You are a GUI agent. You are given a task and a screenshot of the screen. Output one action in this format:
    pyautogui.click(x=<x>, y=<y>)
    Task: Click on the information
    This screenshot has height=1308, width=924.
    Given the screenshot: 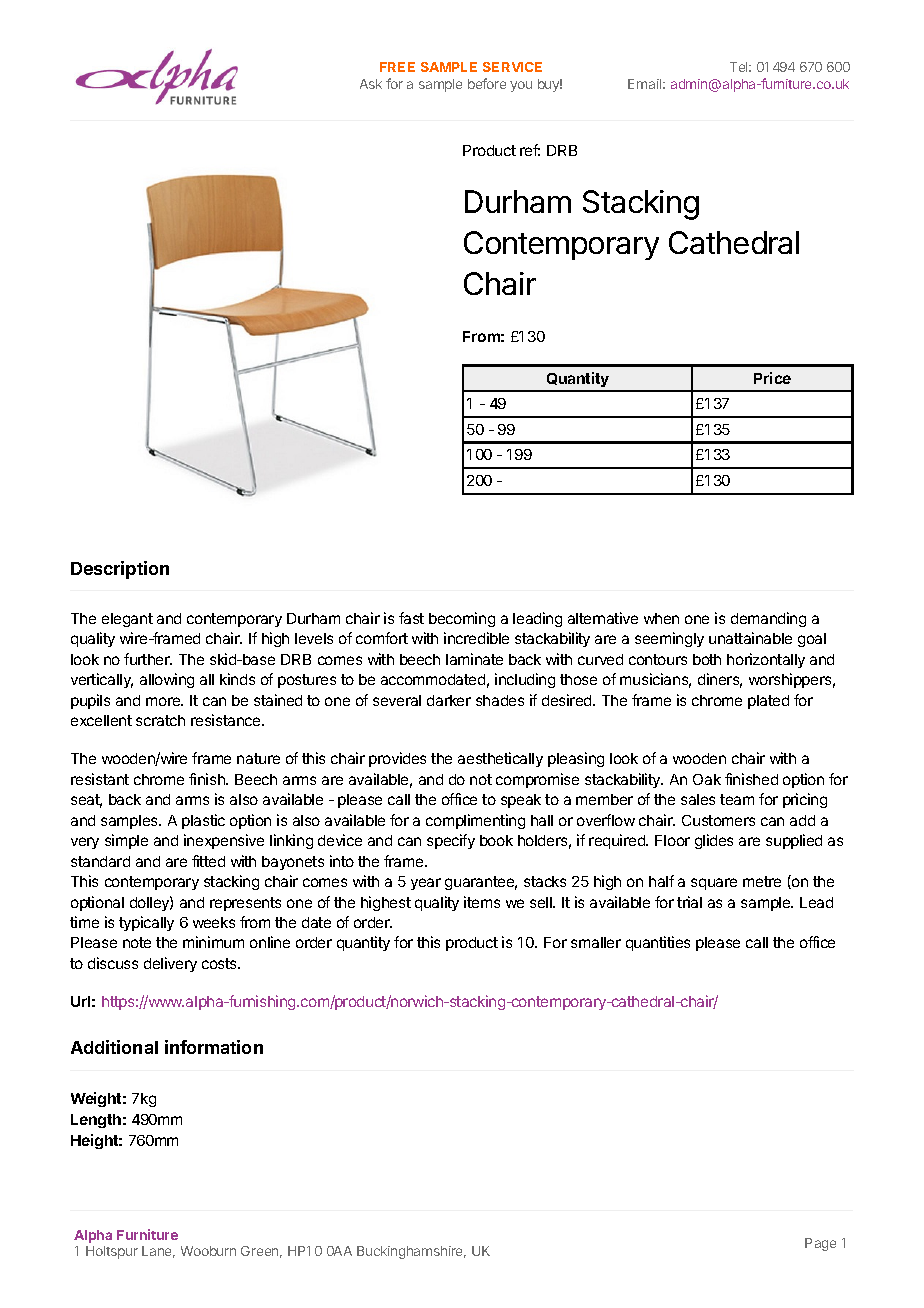 What is the action you would take?
    pyautogui.click(x=214, y=1047)
